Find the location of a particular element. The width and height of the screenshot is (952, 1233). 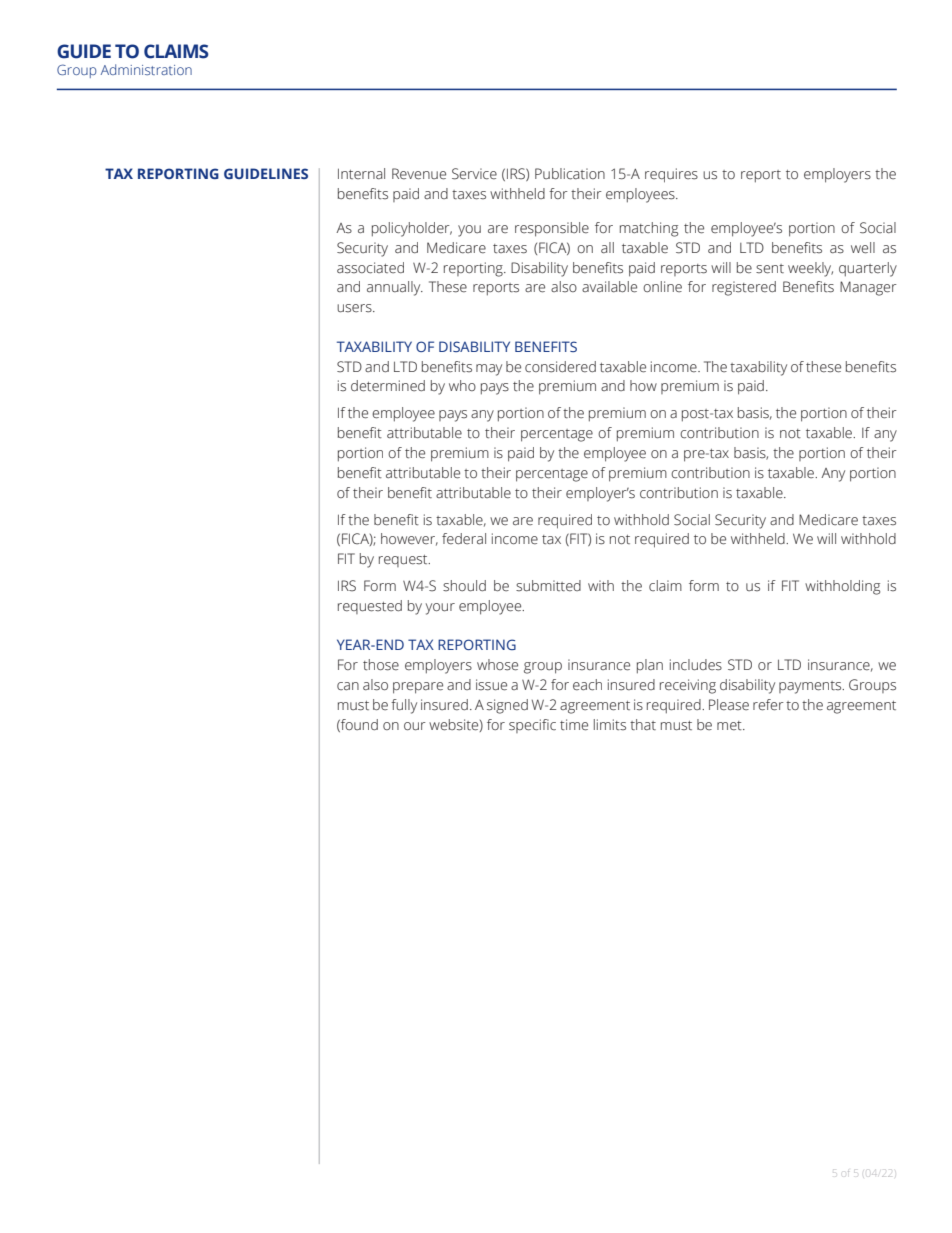

Service is located at coordinates (474, 174).
